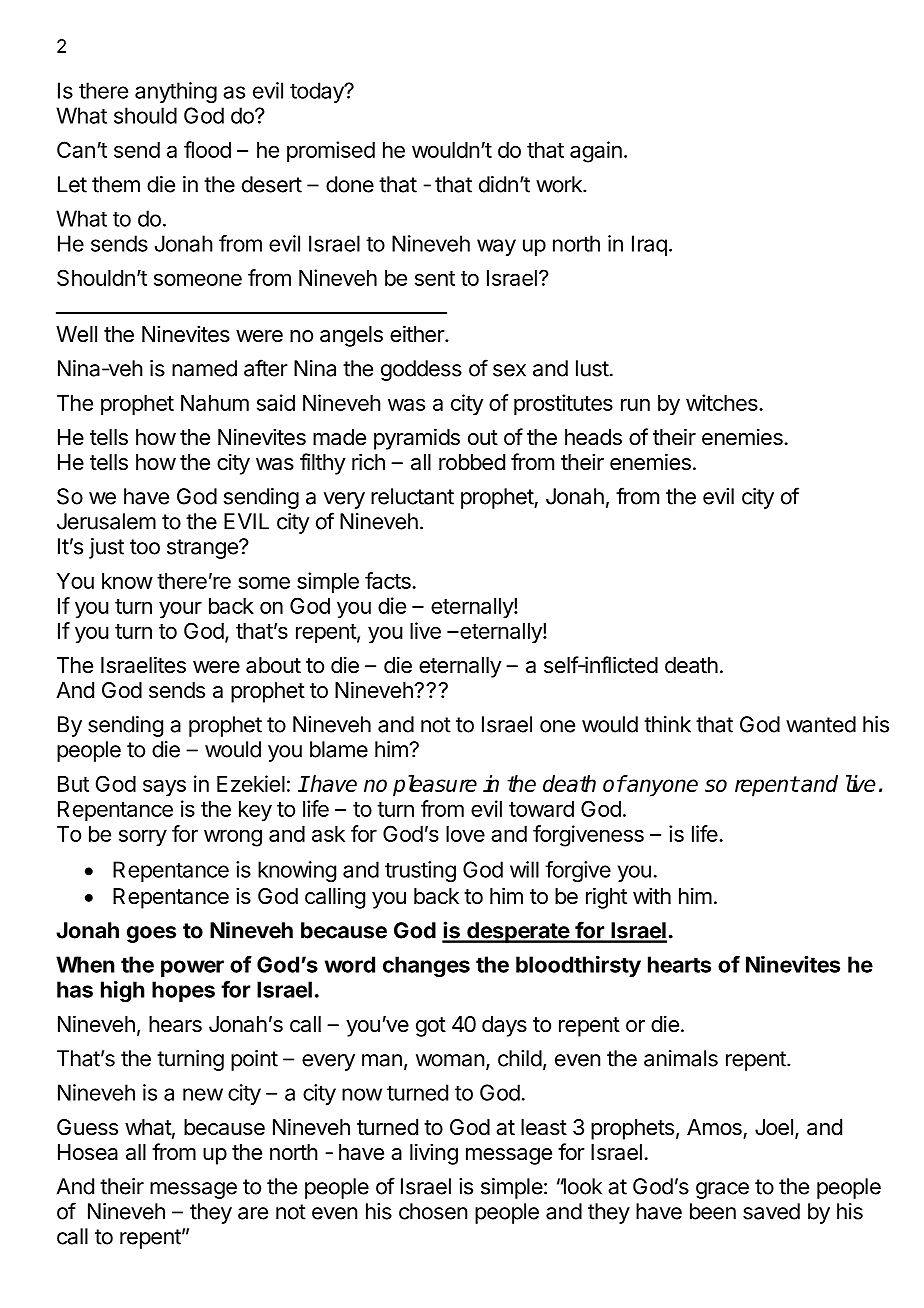 Image resolution: width=924 pixels, height=1308 pixels. Describe the element at coordinates (389, 580) in the screenshot. I see `facts` at that location.
